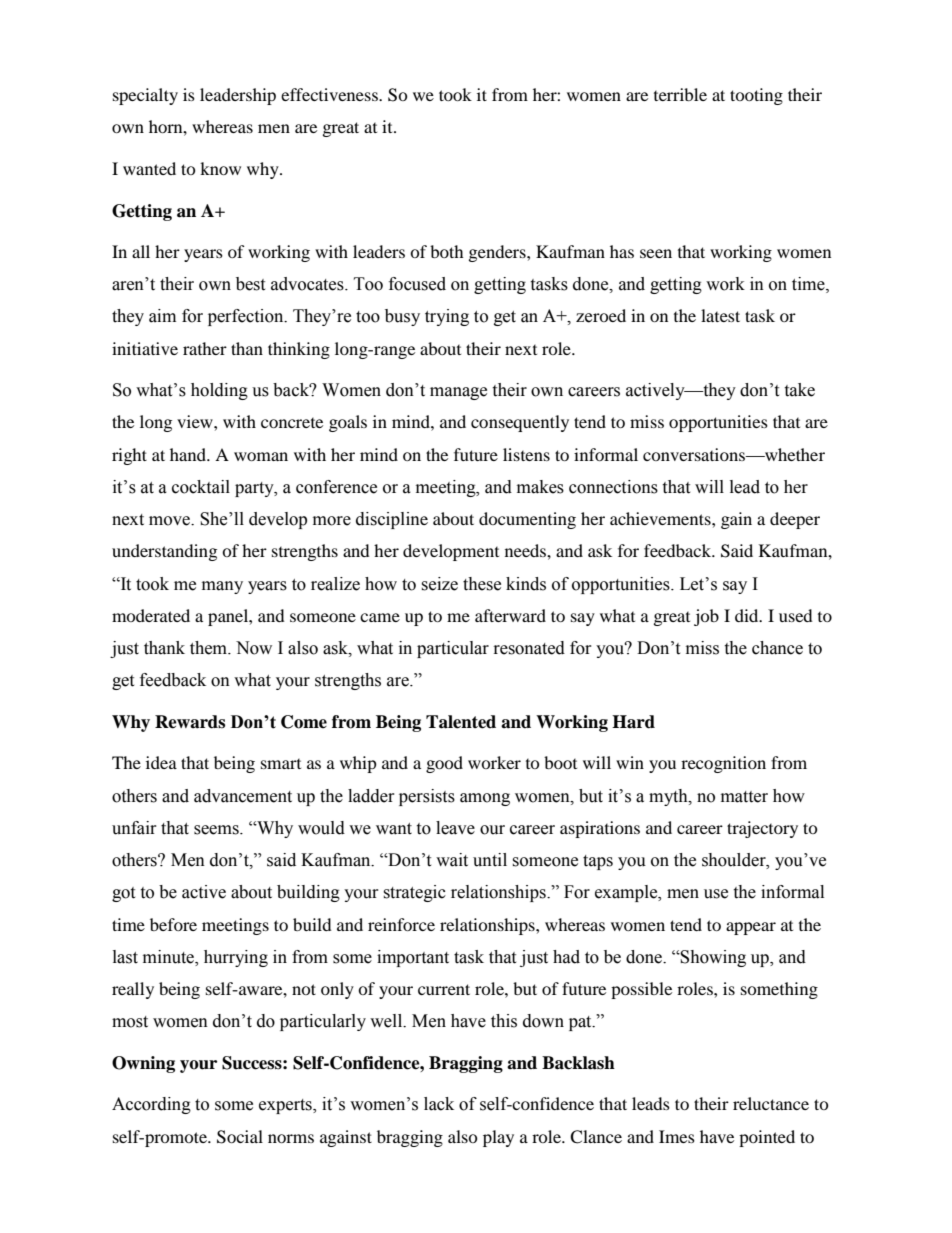 The width and height of the image is (952, 1233). I want to click on listens, so click(526, 454).
